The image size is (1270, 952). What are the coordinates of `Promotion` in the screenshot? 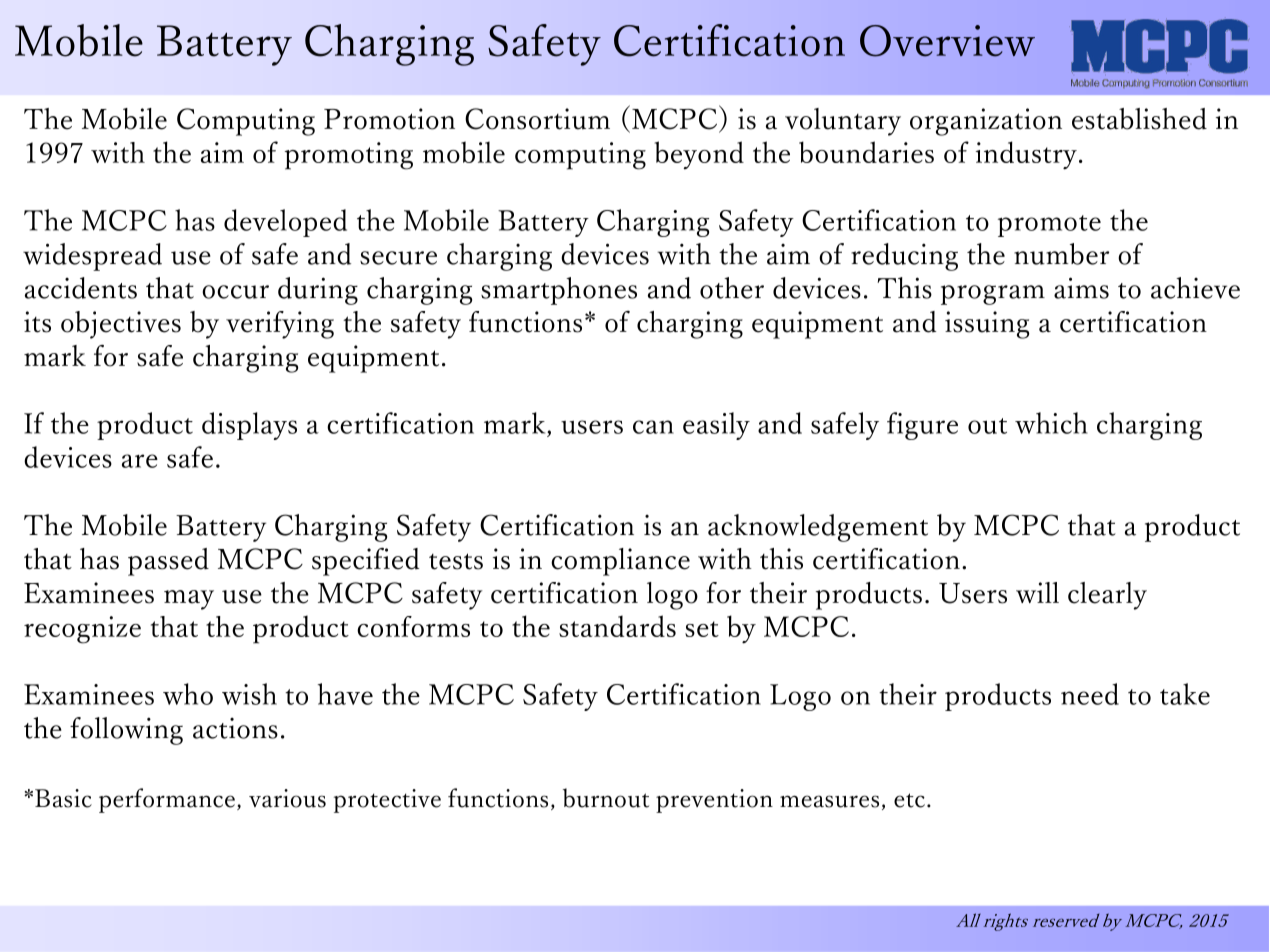 It's located at (389, 119).
